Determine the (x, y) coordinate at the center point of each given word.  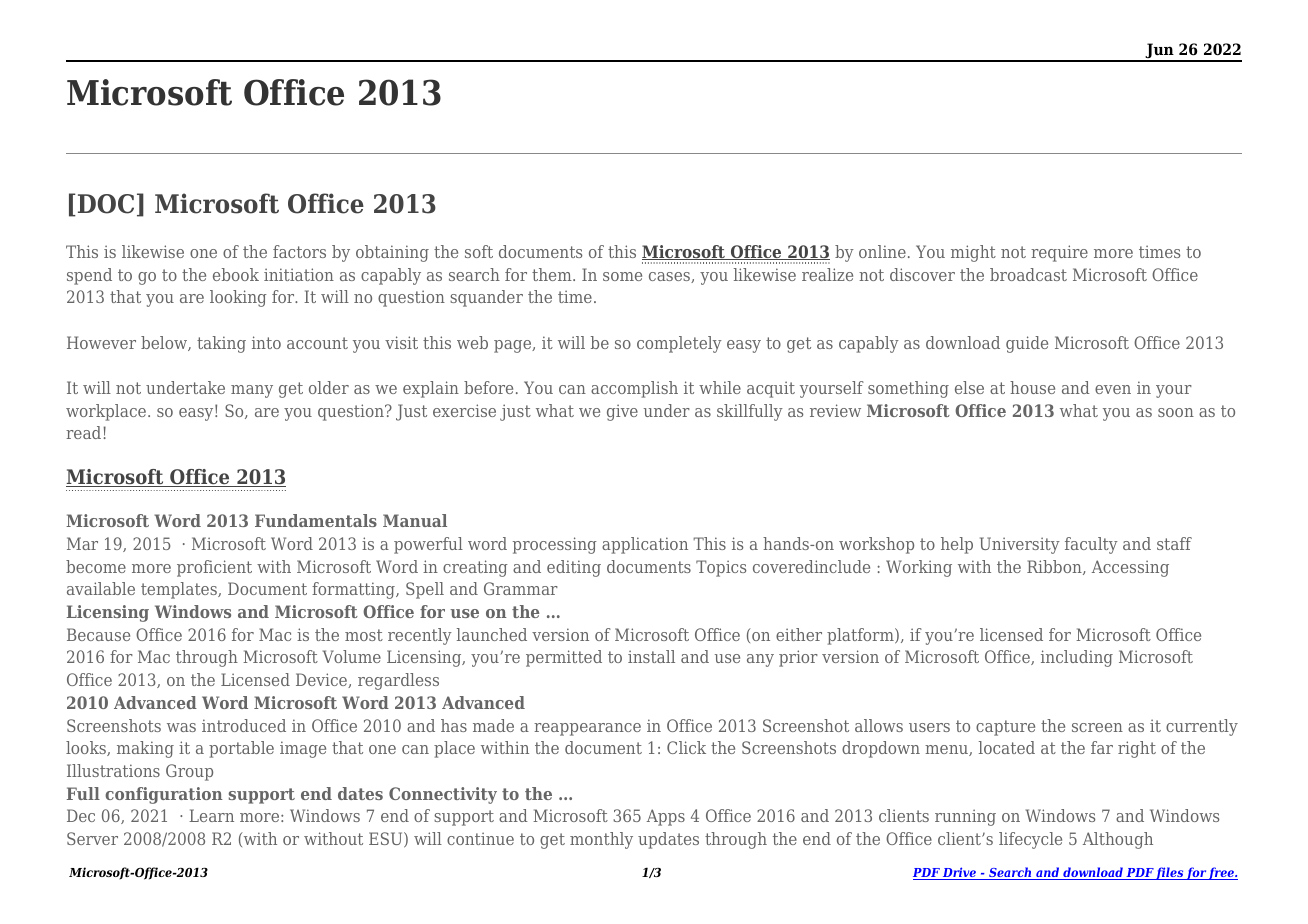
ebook (236, 274)
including (1077, 658)
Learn (211, 815)
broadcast (1028, 274)
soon (1176, 412)
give (622, 412)
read (83, 432)
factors (299, 251)
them (553, 274)
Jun (1159, 52)
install (651, 656)
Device (322, 680)
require (1059, 253)
